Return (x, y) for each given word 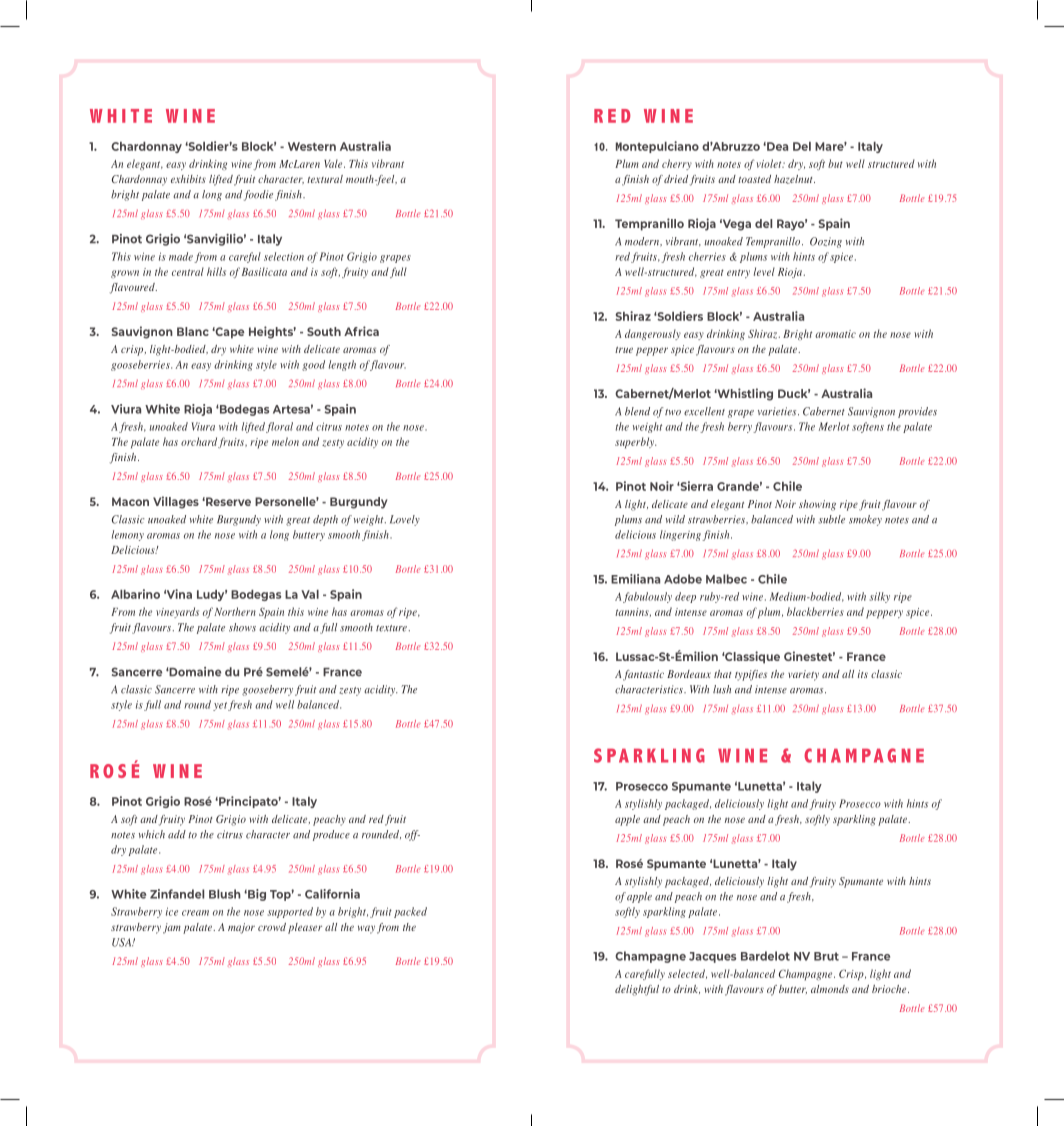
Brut (826, 956)
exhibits (188, 179)
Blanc (193, 331)
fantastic (643, 675)
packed (410, 912)
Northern (235, 611)
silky (880, 597)
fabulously (647, 597)
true (624, 350)
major (241, 928)
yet (220, 706)
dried (676, 179)
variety (803, 675)
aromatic (835, 334)
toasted (754, 179)
